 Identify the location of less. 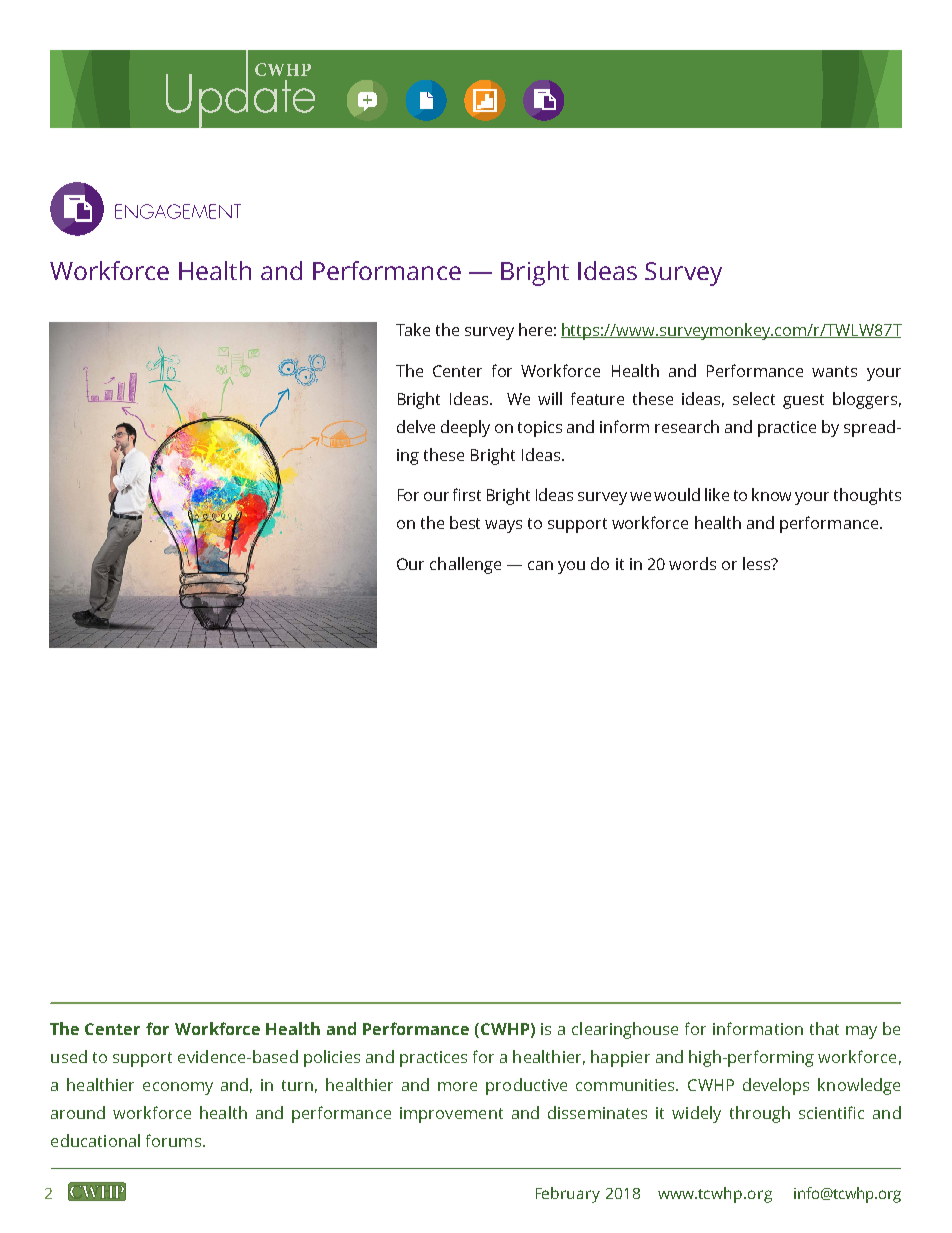
(758, 563).
